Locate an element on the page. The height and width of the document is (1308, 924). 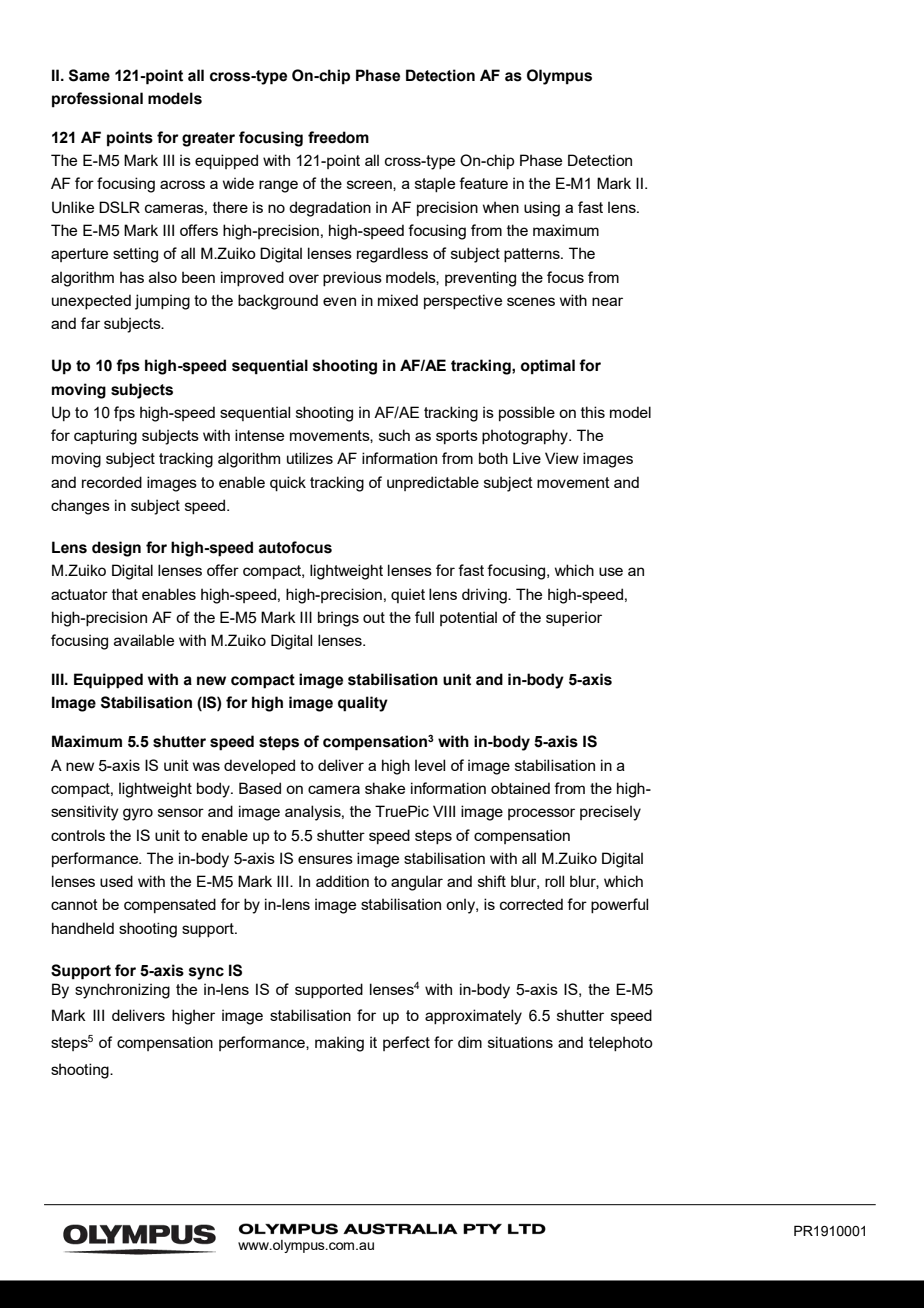
handheld is located at coordinates (83, 928).
